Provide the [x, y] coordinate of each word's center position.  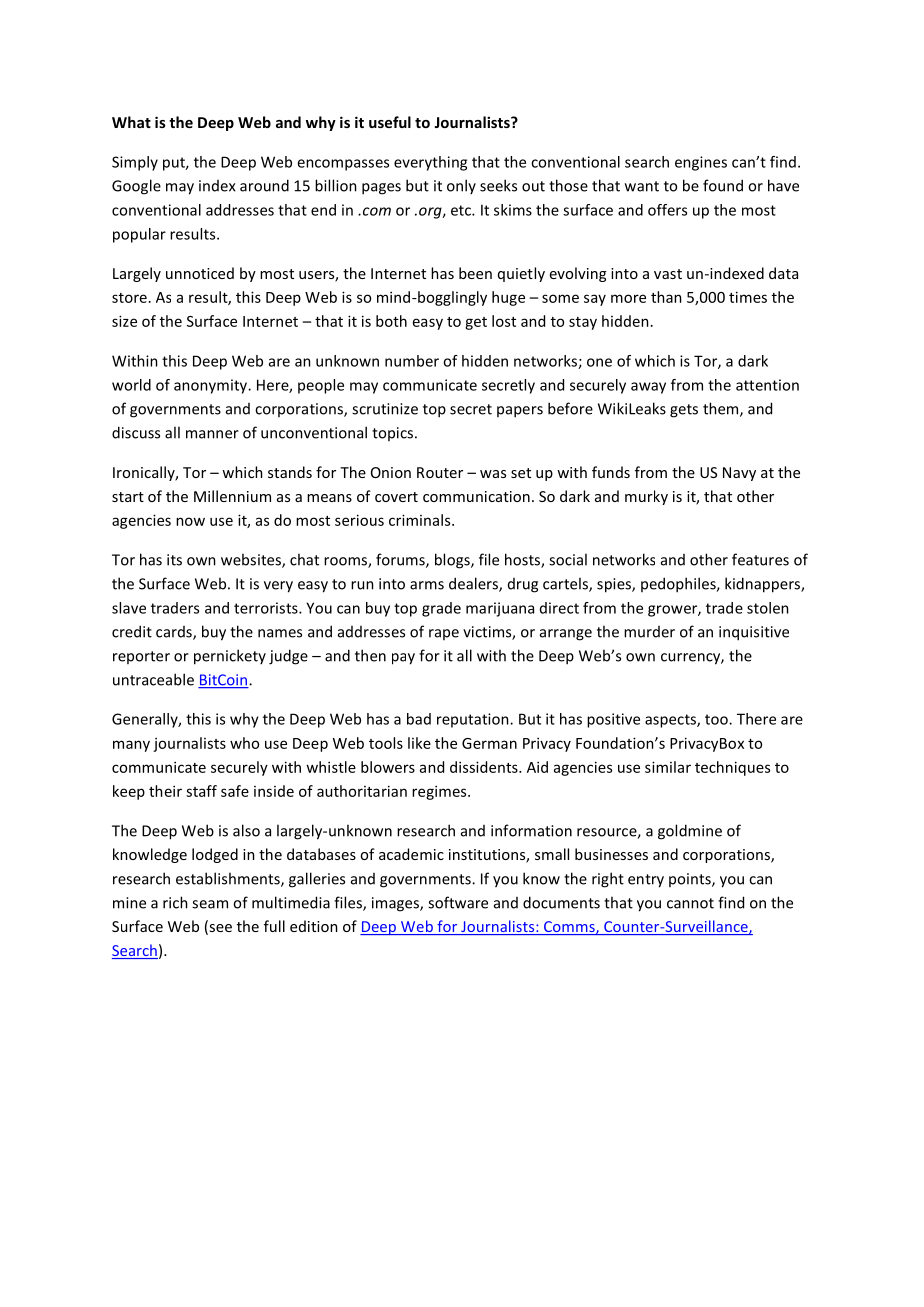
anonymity [211, 386]
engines [701, 163]
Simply [135, 163]
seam [210, 904]
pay [403, 659]
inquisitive [754, 633]
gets [684, 411]
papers [520, 412]
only [461, 186]
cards [175, 633]
